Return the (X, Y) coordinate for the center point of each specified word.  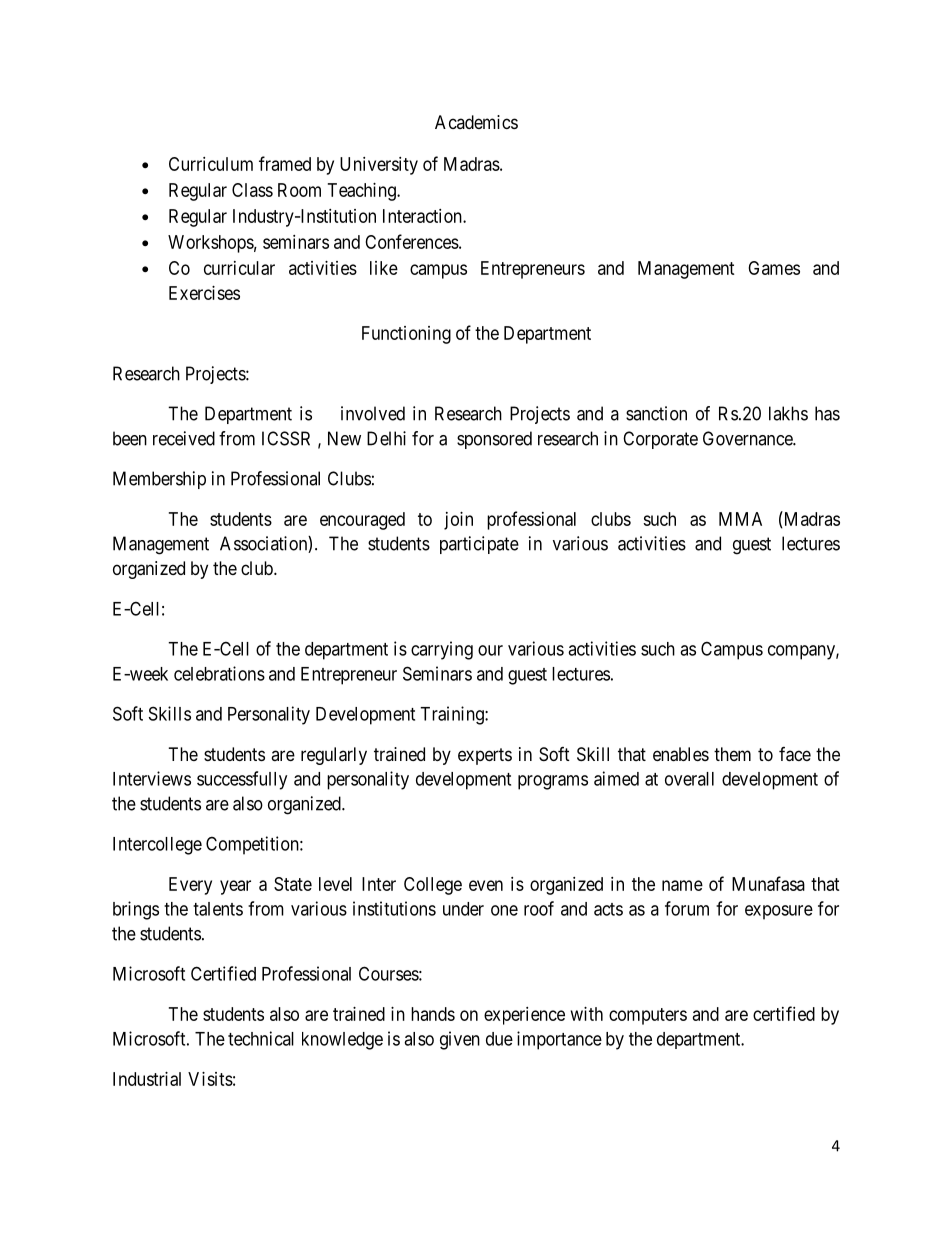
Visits (210, 1079)
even (486, 885)
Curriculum (211, 164)
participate (479, 545)
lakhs (788, 413)
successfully (242, 780)
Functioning (406, 335)
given (460, 1040)
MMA (740, 519)
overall (689, 779)
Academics (476, 122)
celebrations (219, 673)
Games (774, 268)
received (184, 438)
